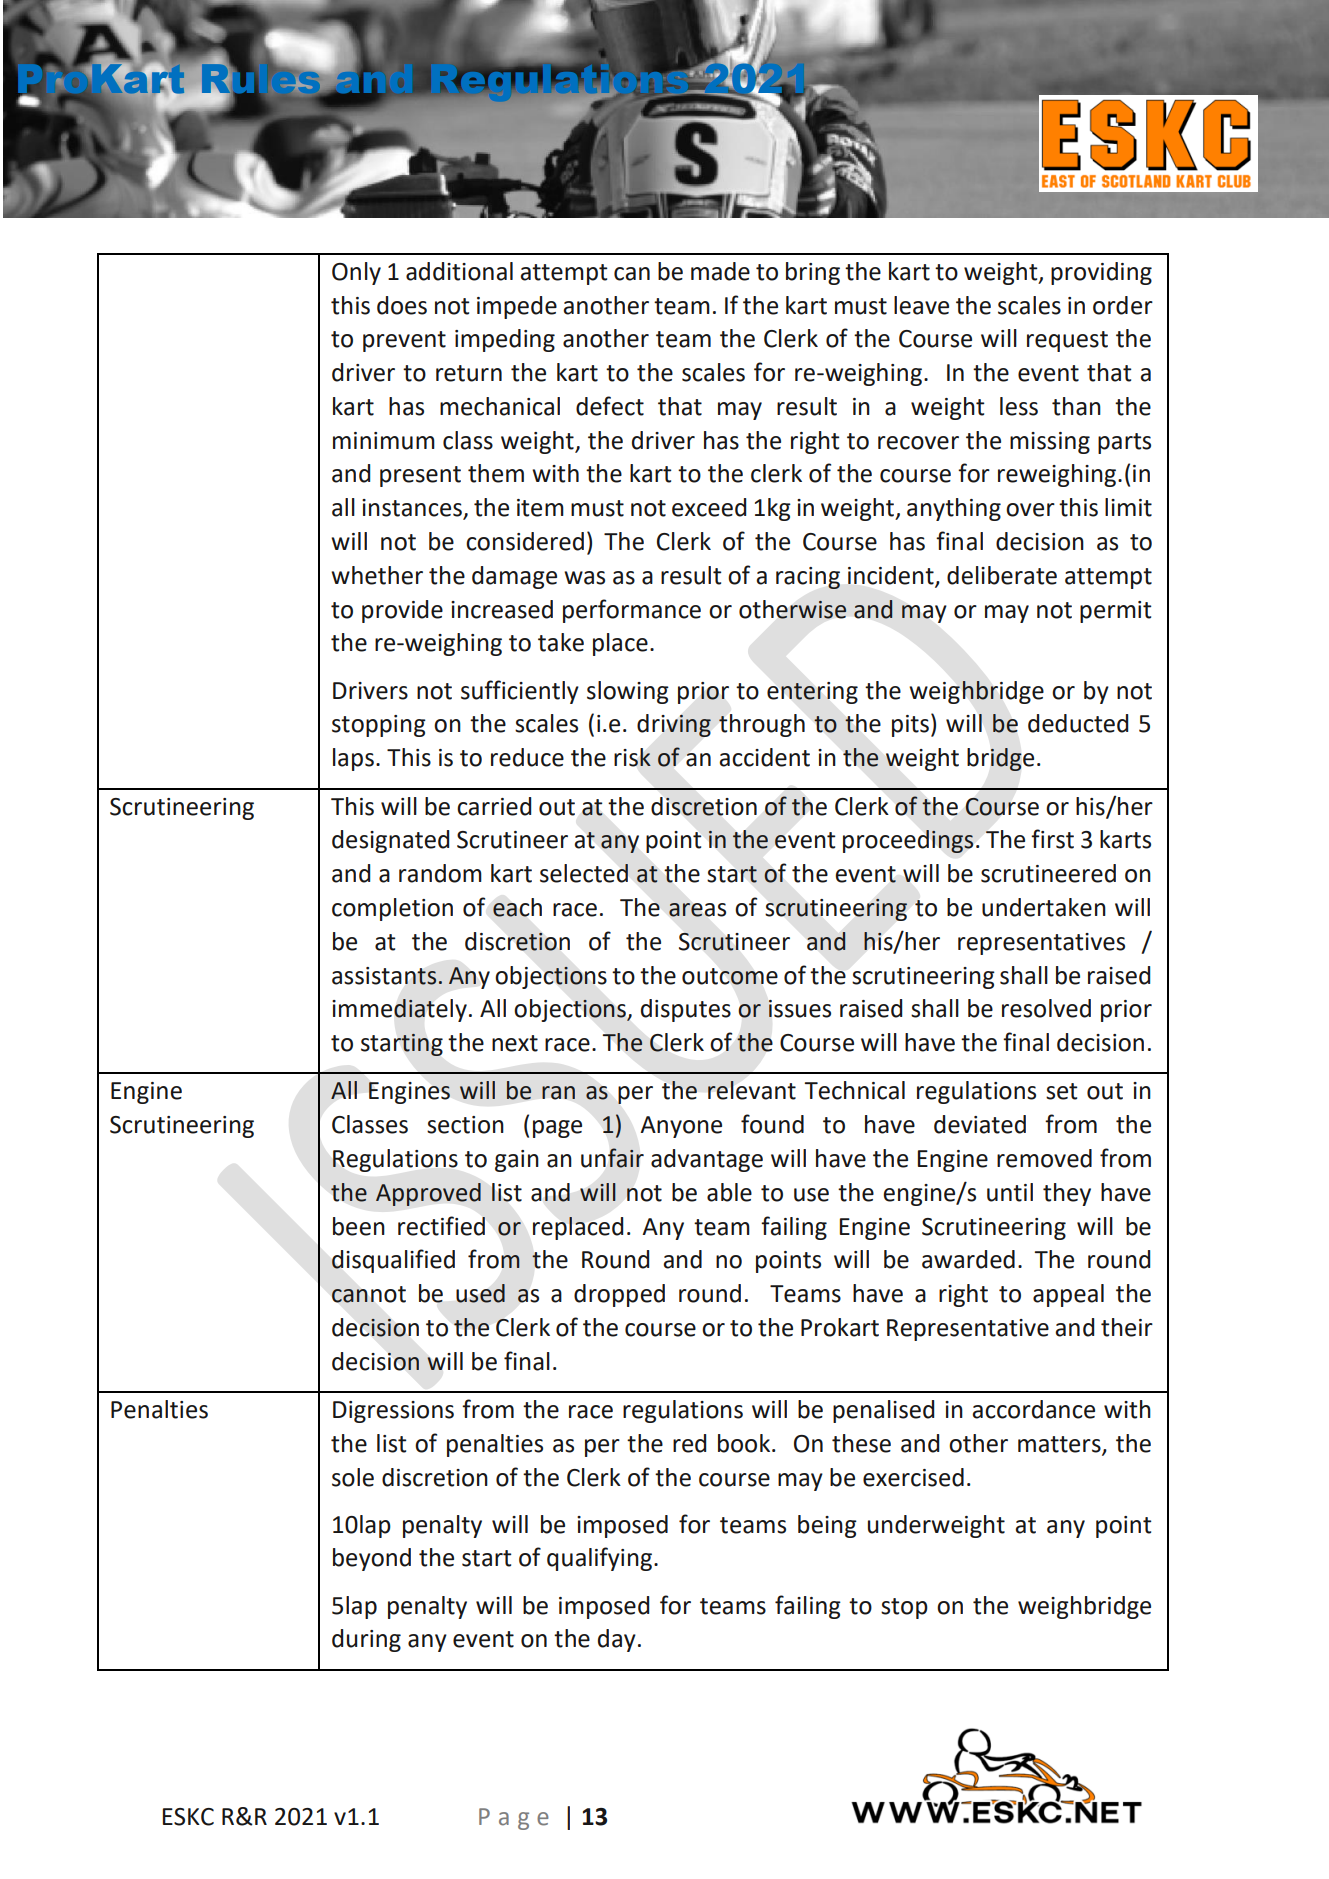  Describe the element at coordinates (730, 976) in the image. I see `outcome` at that location.
